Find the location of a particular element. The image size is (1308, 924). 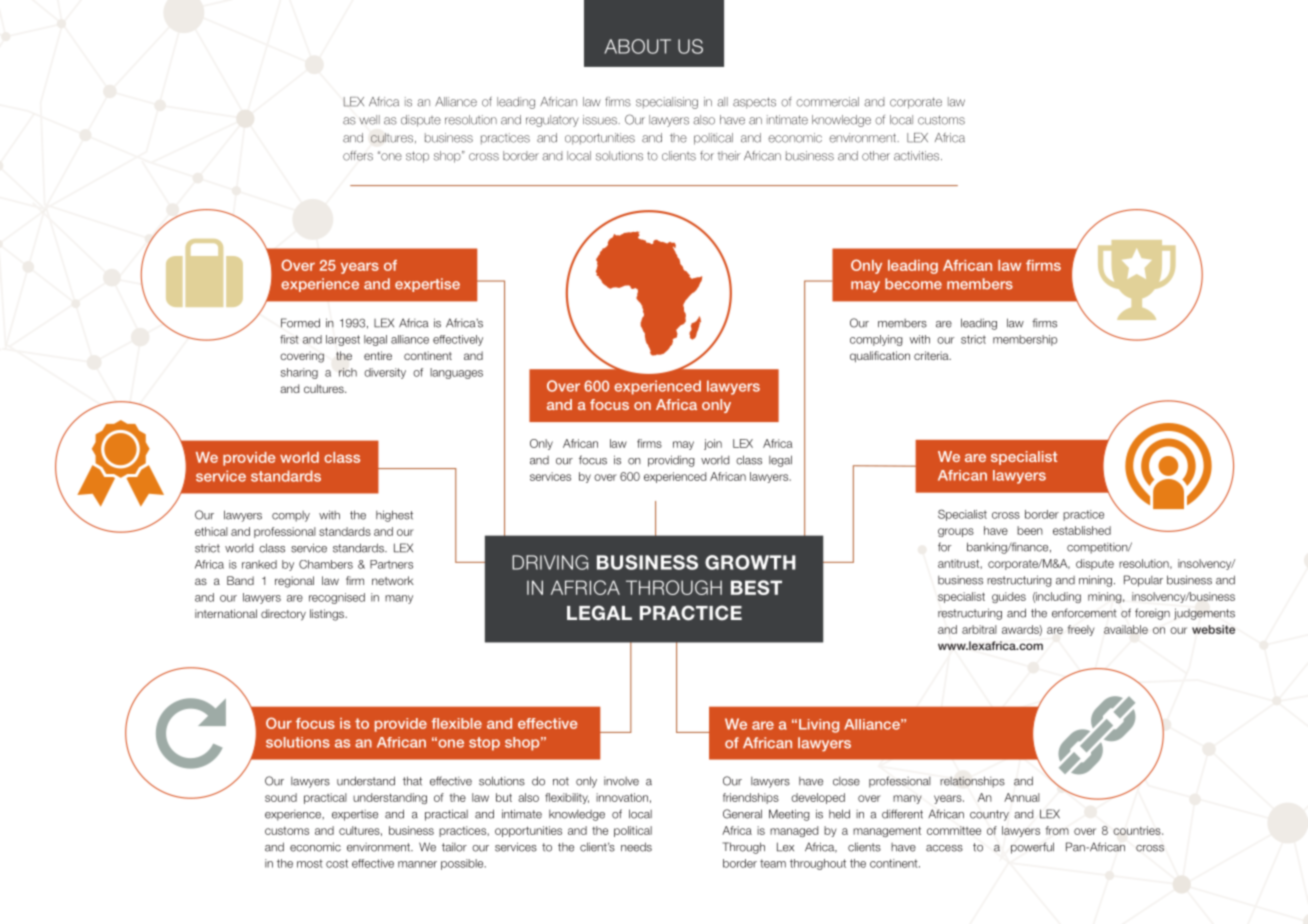

activities is located at coordinates (918, 156).
